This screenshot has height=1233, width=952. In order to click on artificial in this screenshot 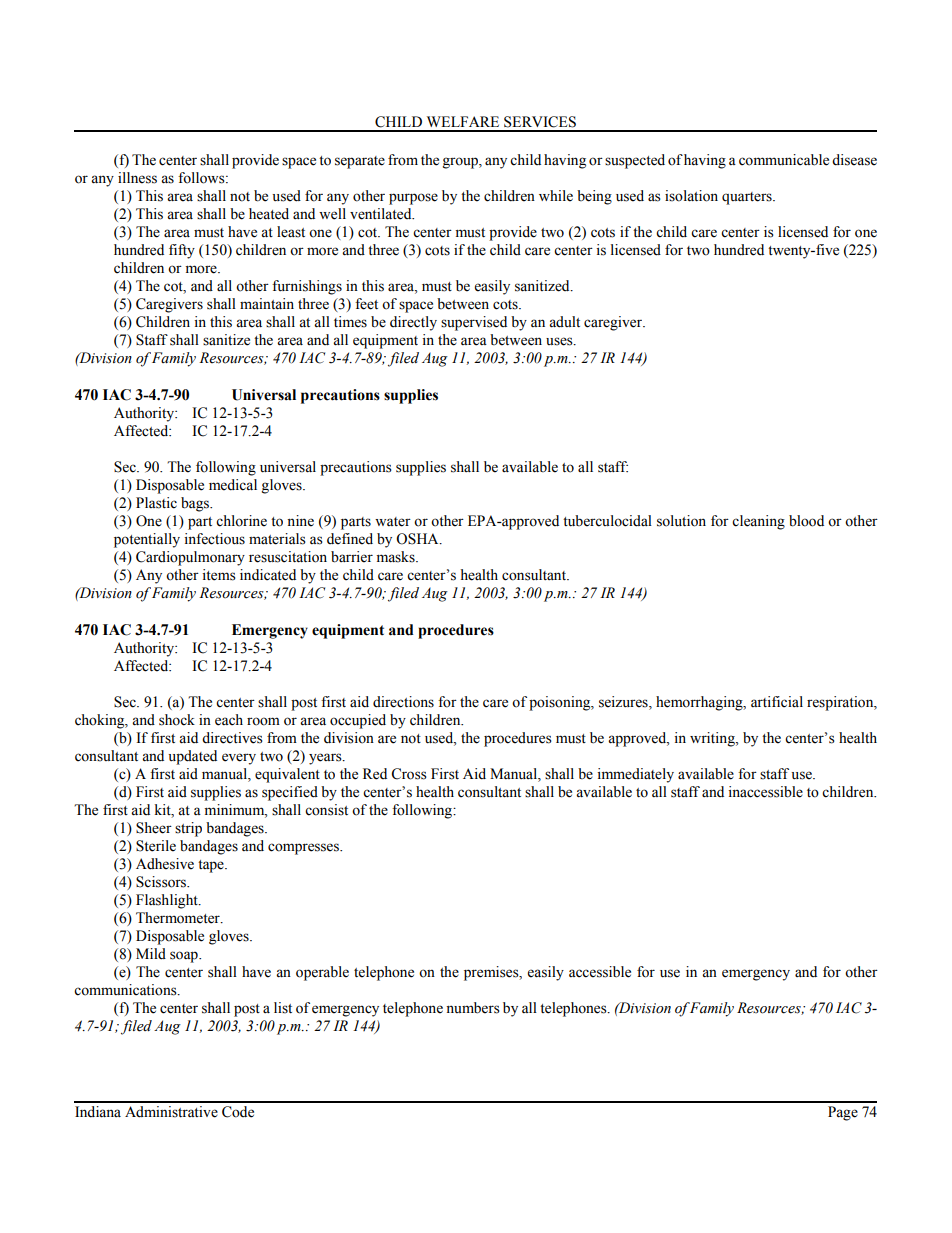, I will do `click(777, 702)`.
